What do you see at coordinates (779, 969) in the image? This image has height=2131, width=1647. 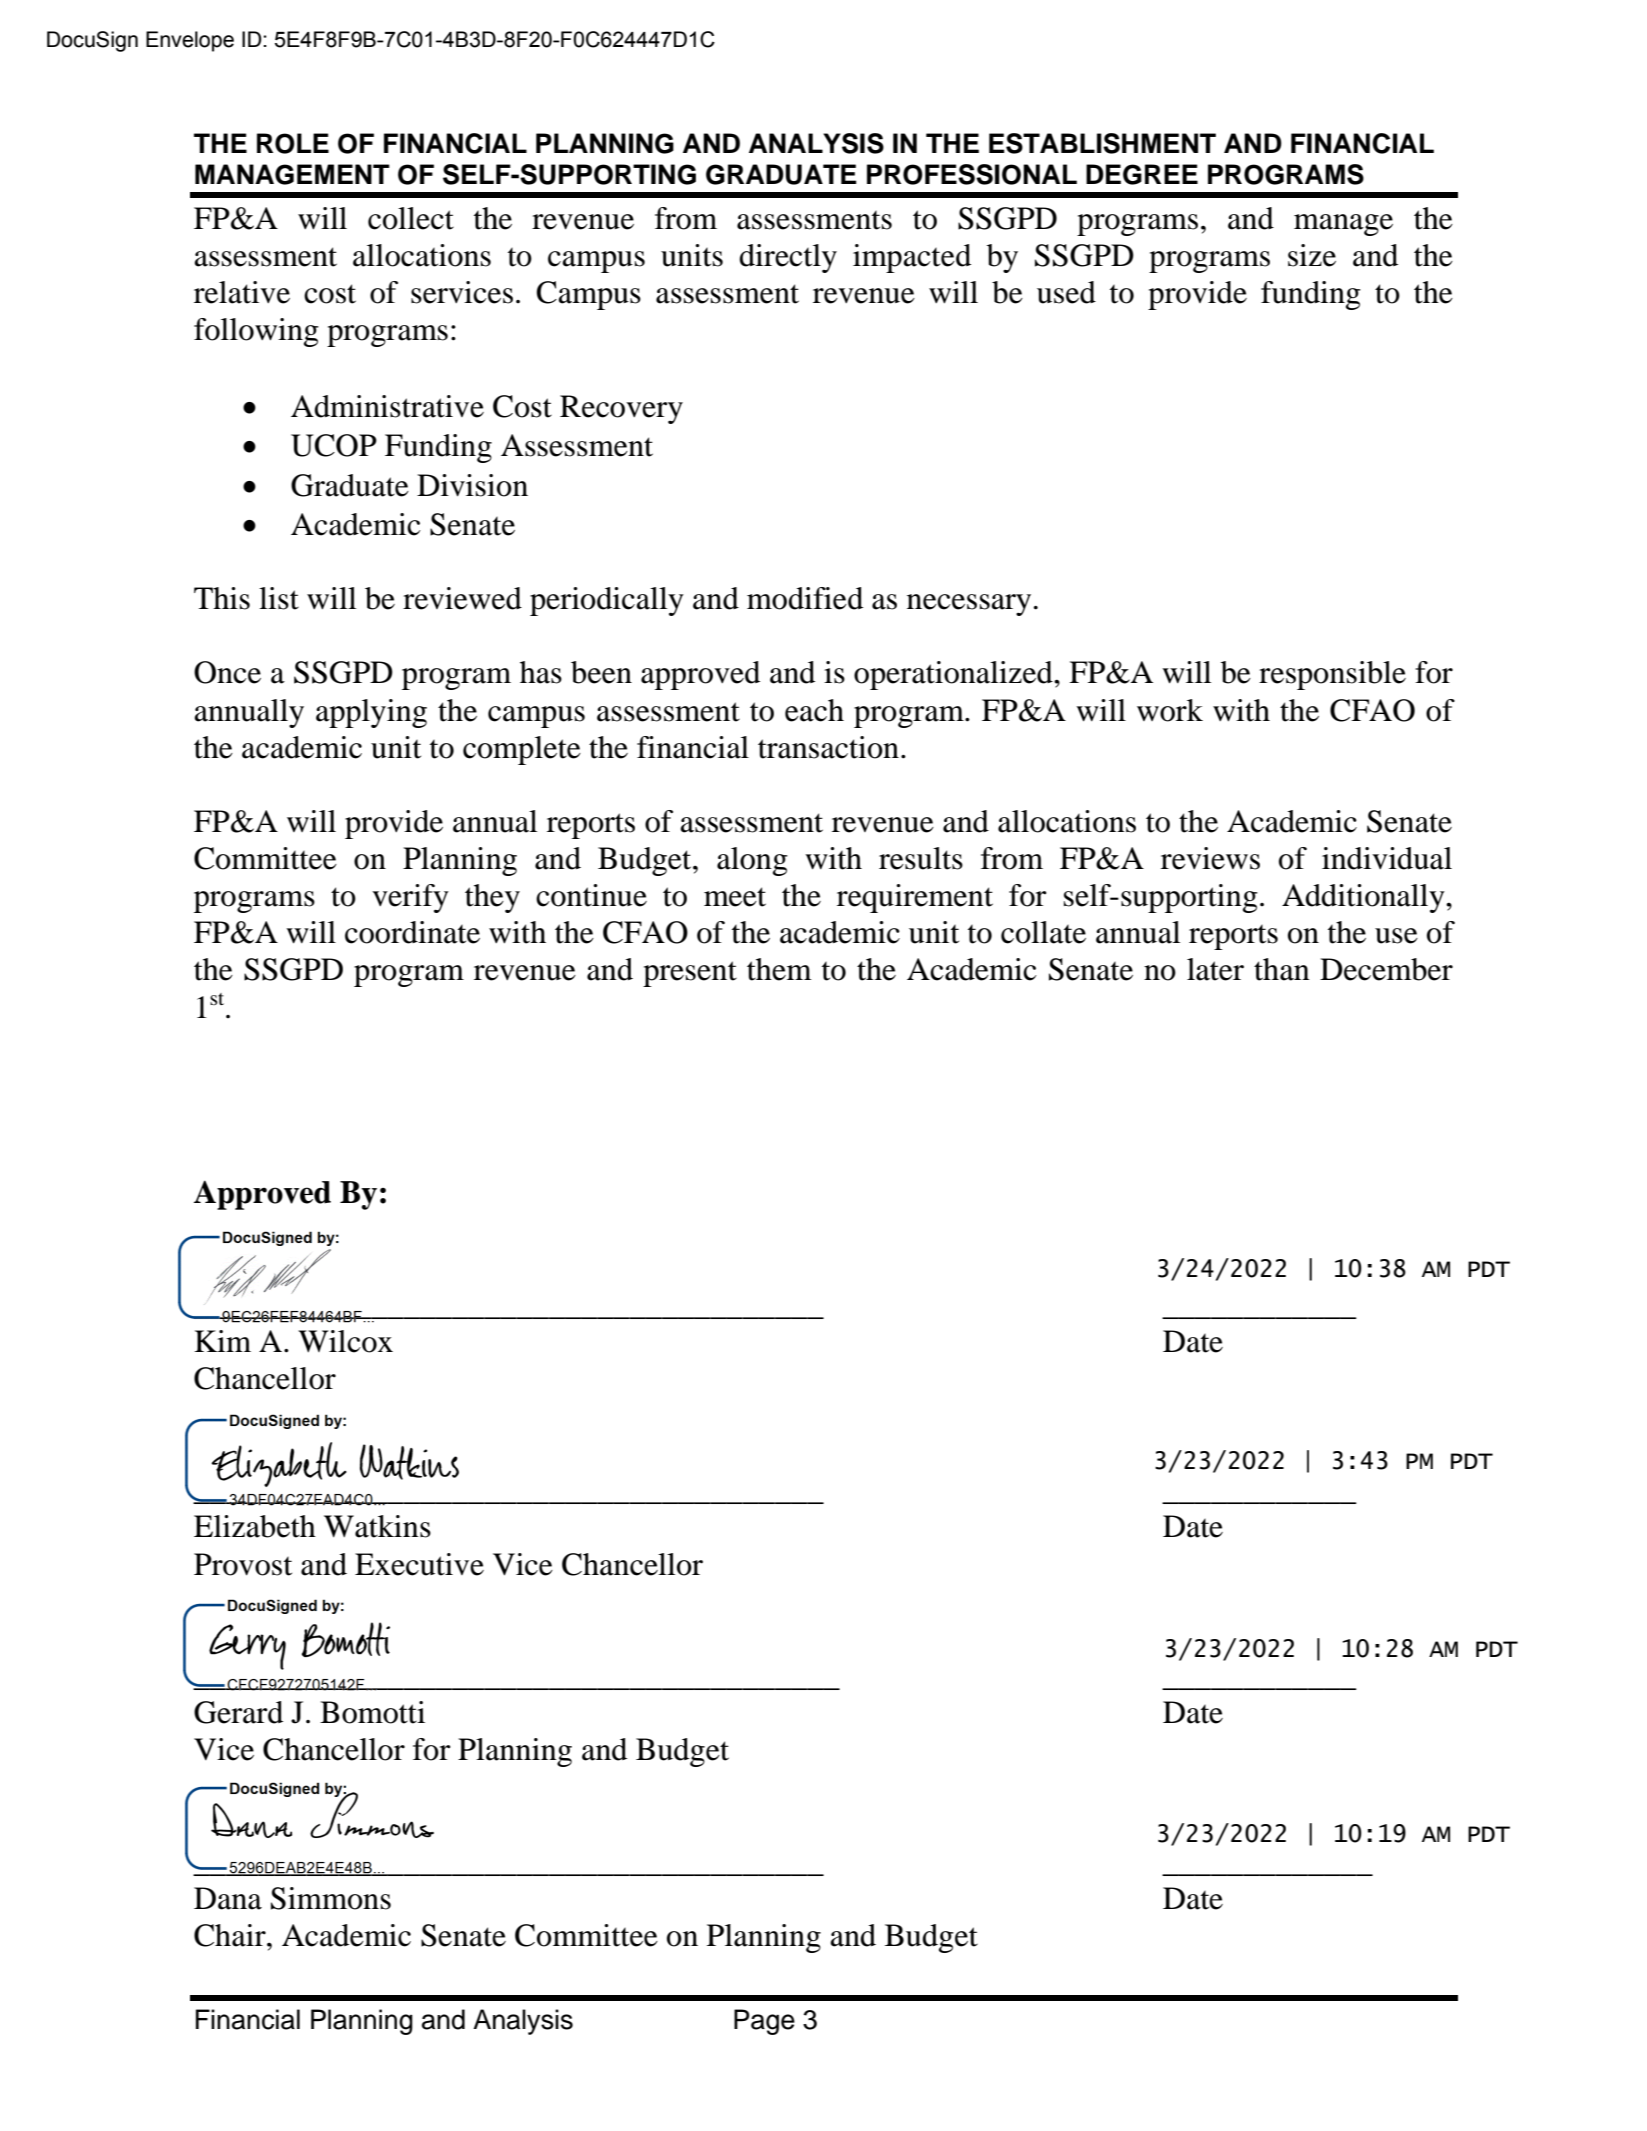 I see `them` at bounding box center [779, 969].
